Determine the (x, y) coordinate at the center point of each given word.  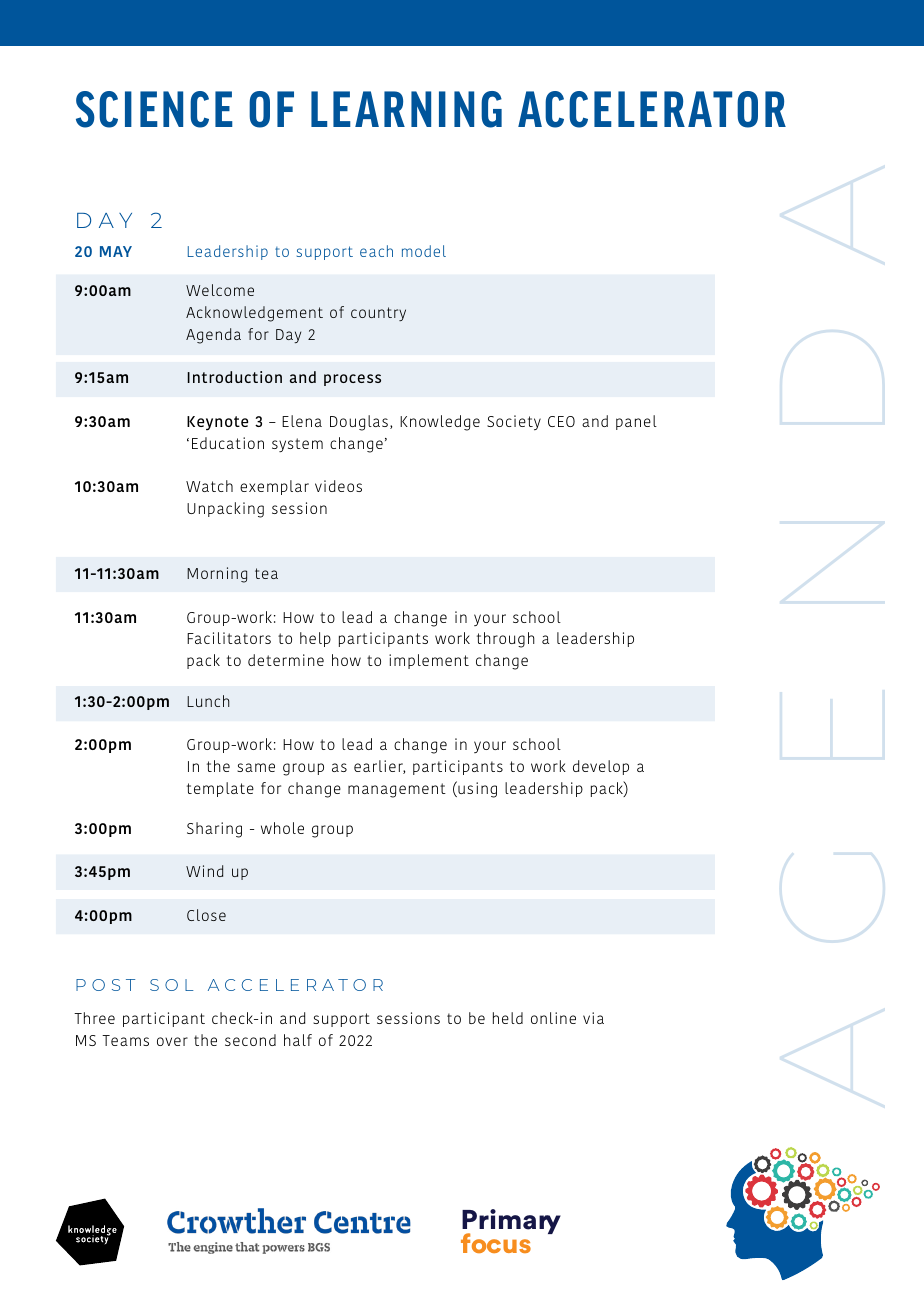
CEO (561, 421)
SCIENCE (154, 109)
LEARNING (406, 109)
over (172, 1041)
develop (601, 767)
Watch (209, 486)
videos (338, 486)
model (424, 251)
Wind (204, 871)
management (397, 790)
